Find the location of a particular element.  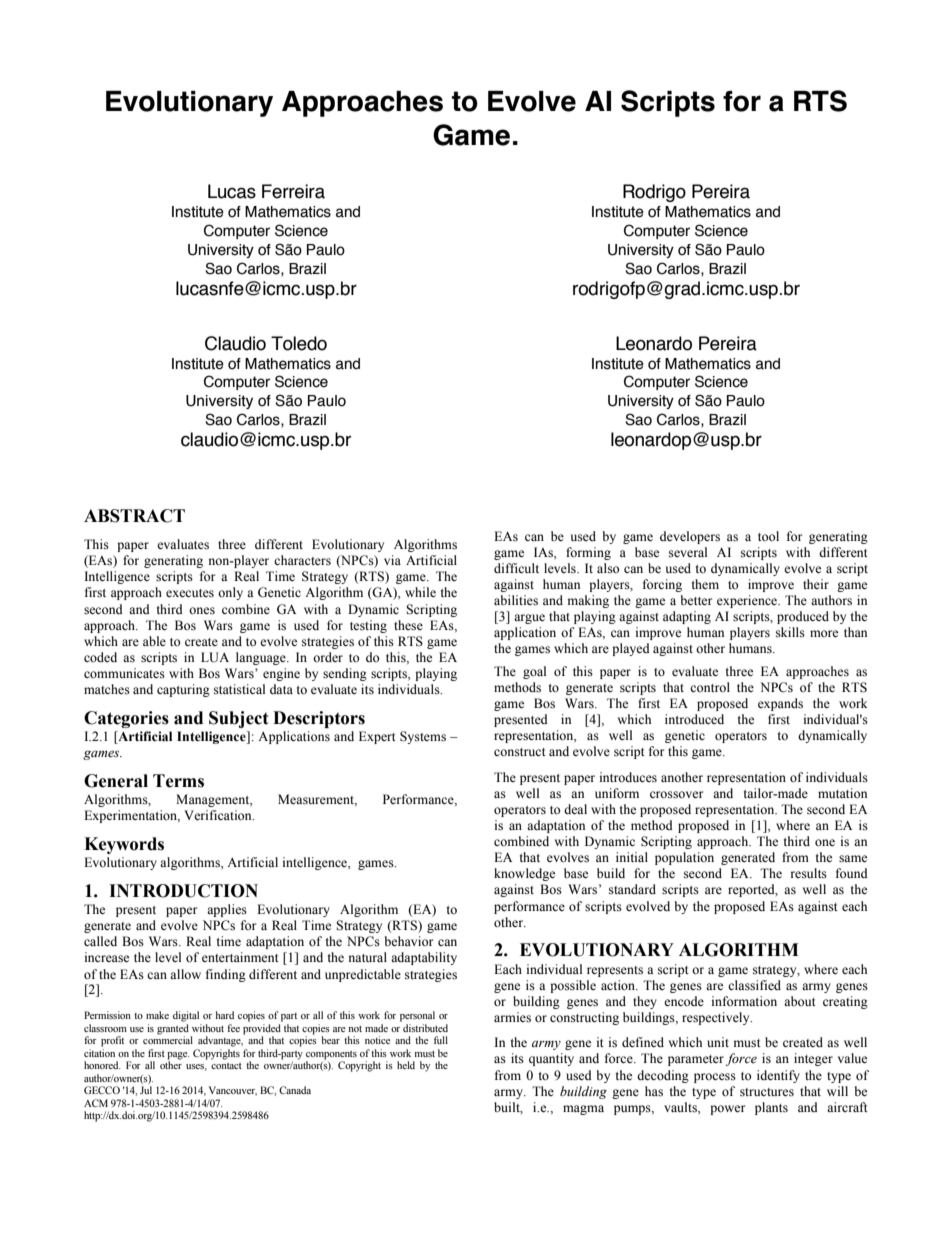

mutation is located at coordinates (842, 793).
